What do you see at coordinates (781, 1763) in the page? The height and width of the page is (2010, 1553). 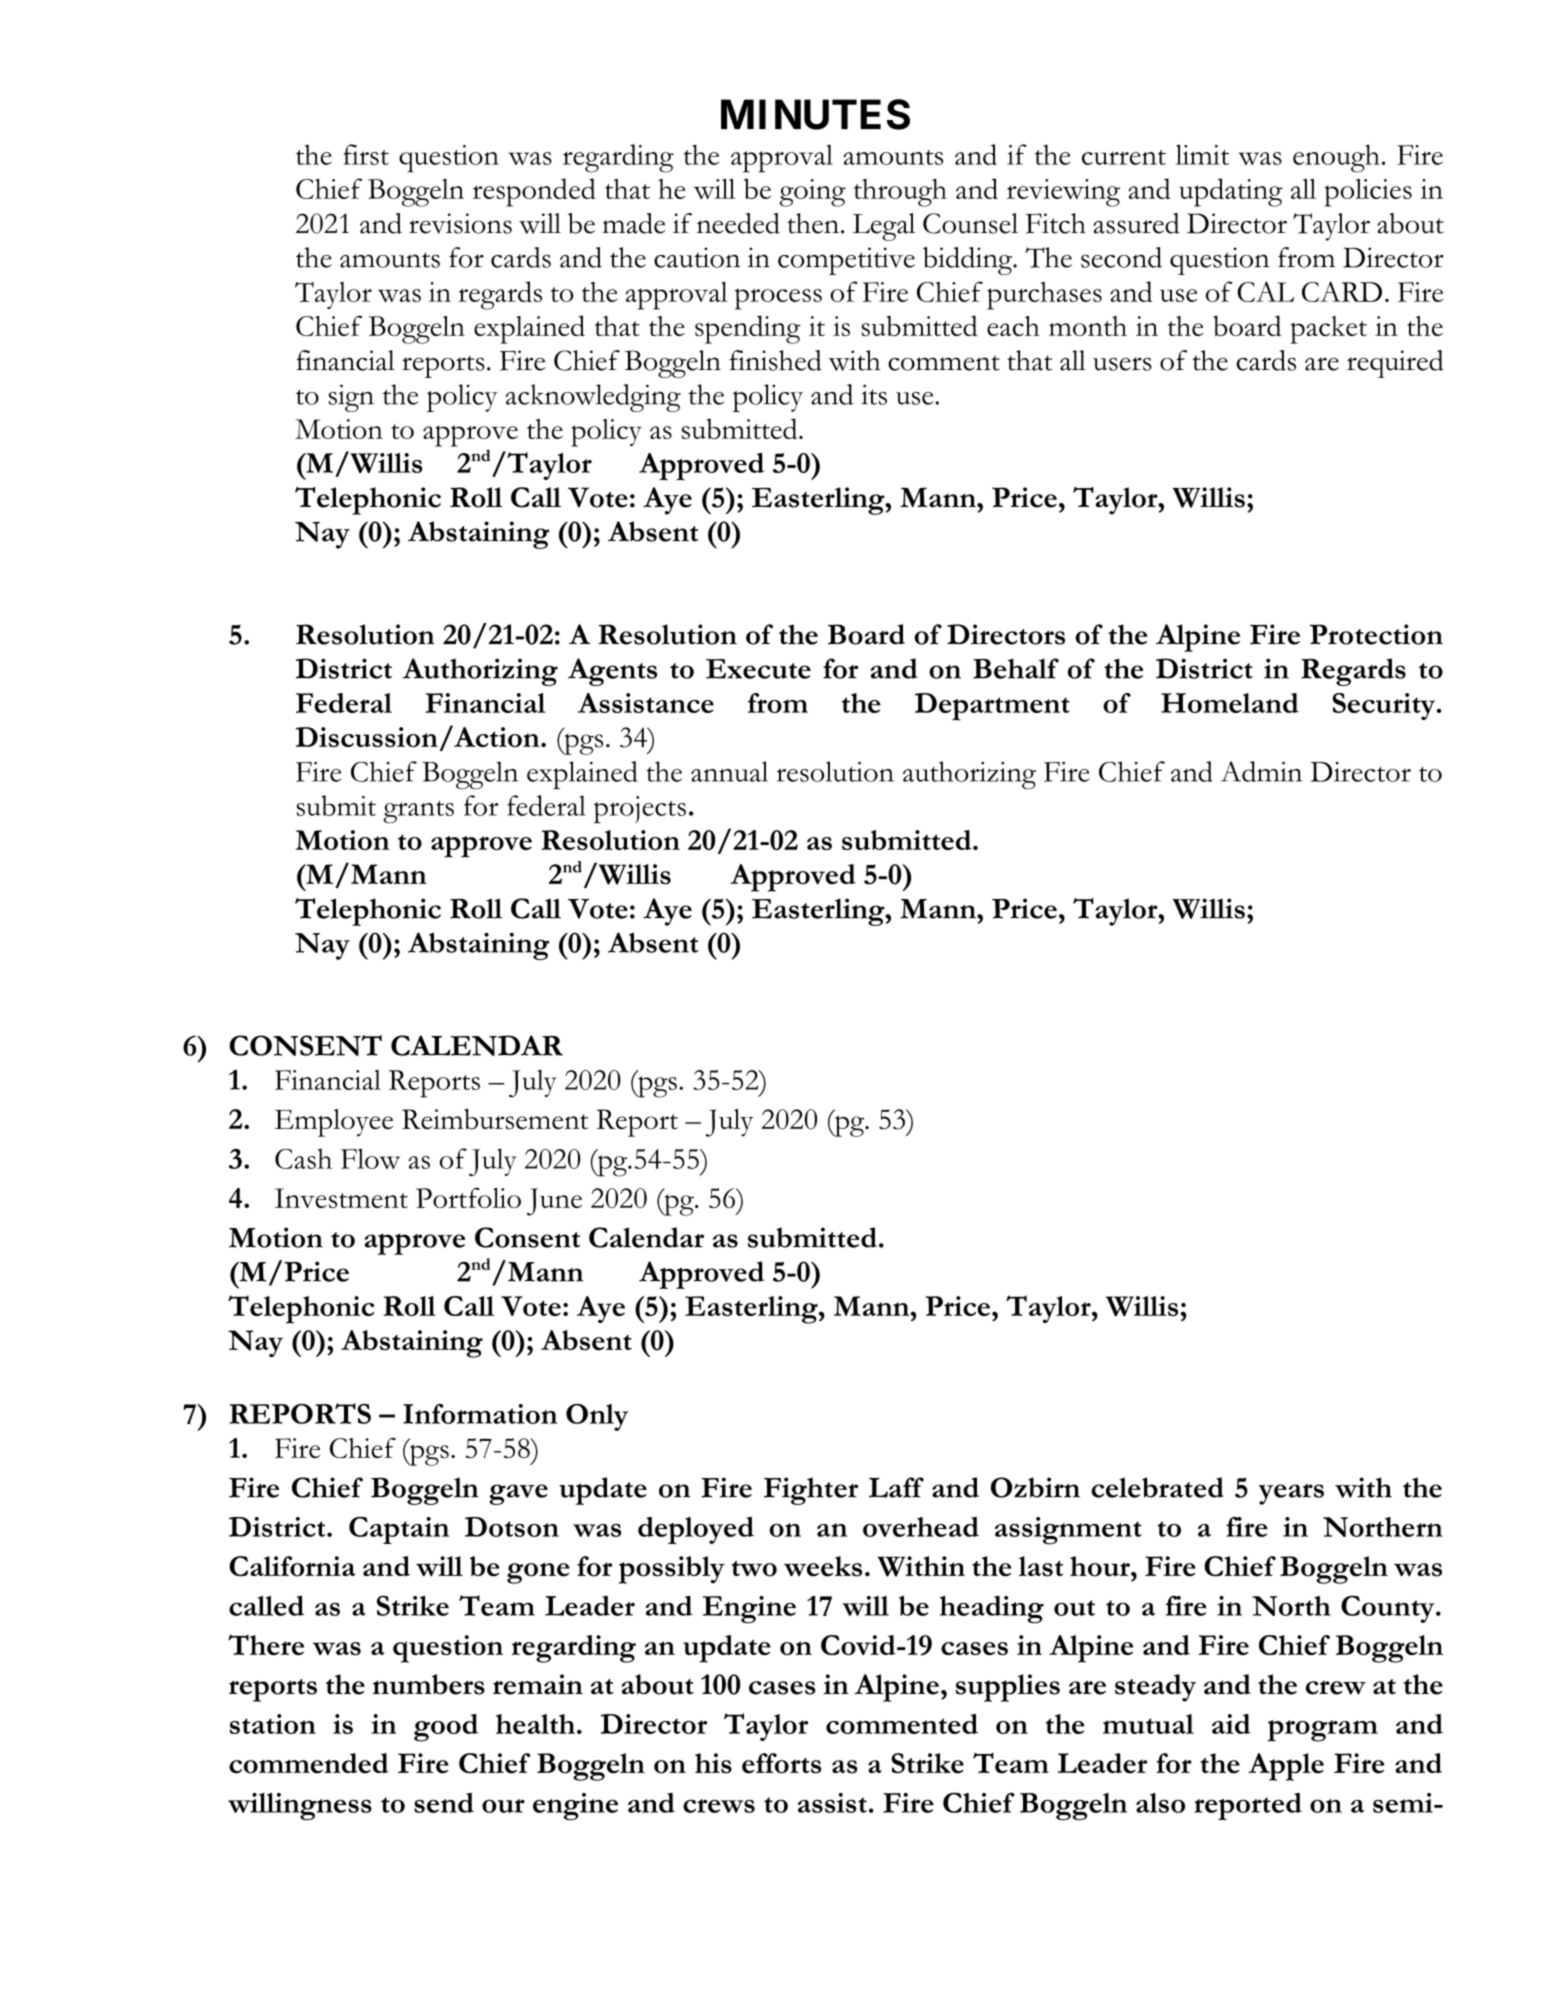 I see `efforts` at bounding box center [781, 1763].
